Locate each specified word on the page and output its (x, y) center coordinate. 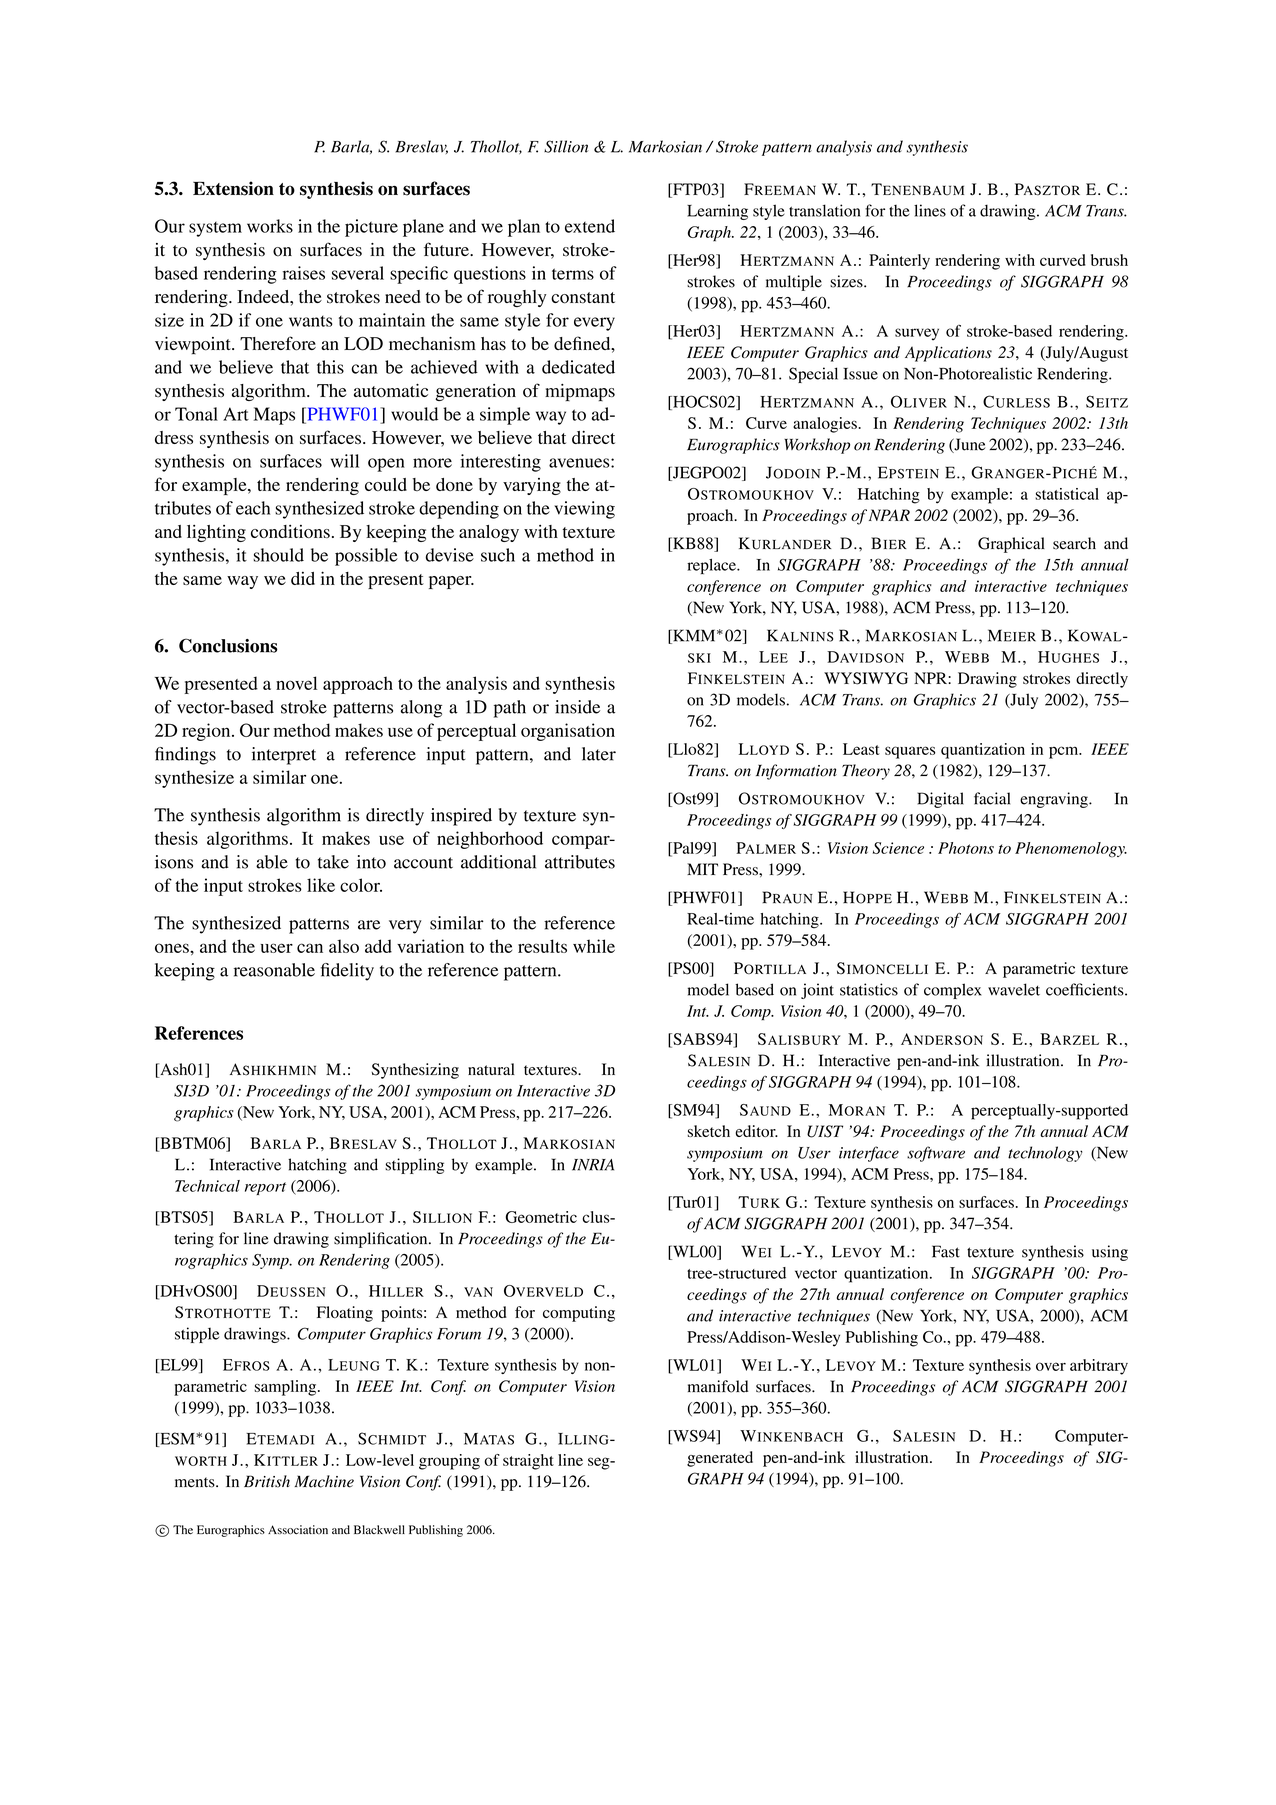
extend (590, 226)
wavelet (1014, 989)
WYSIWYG (866, 678)
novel (296, 683)
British (267, 1481)
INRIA (593, 1165)
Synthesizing (415, 1071)
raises (303, 273)
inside (577, 707)
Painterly (899, 262)
